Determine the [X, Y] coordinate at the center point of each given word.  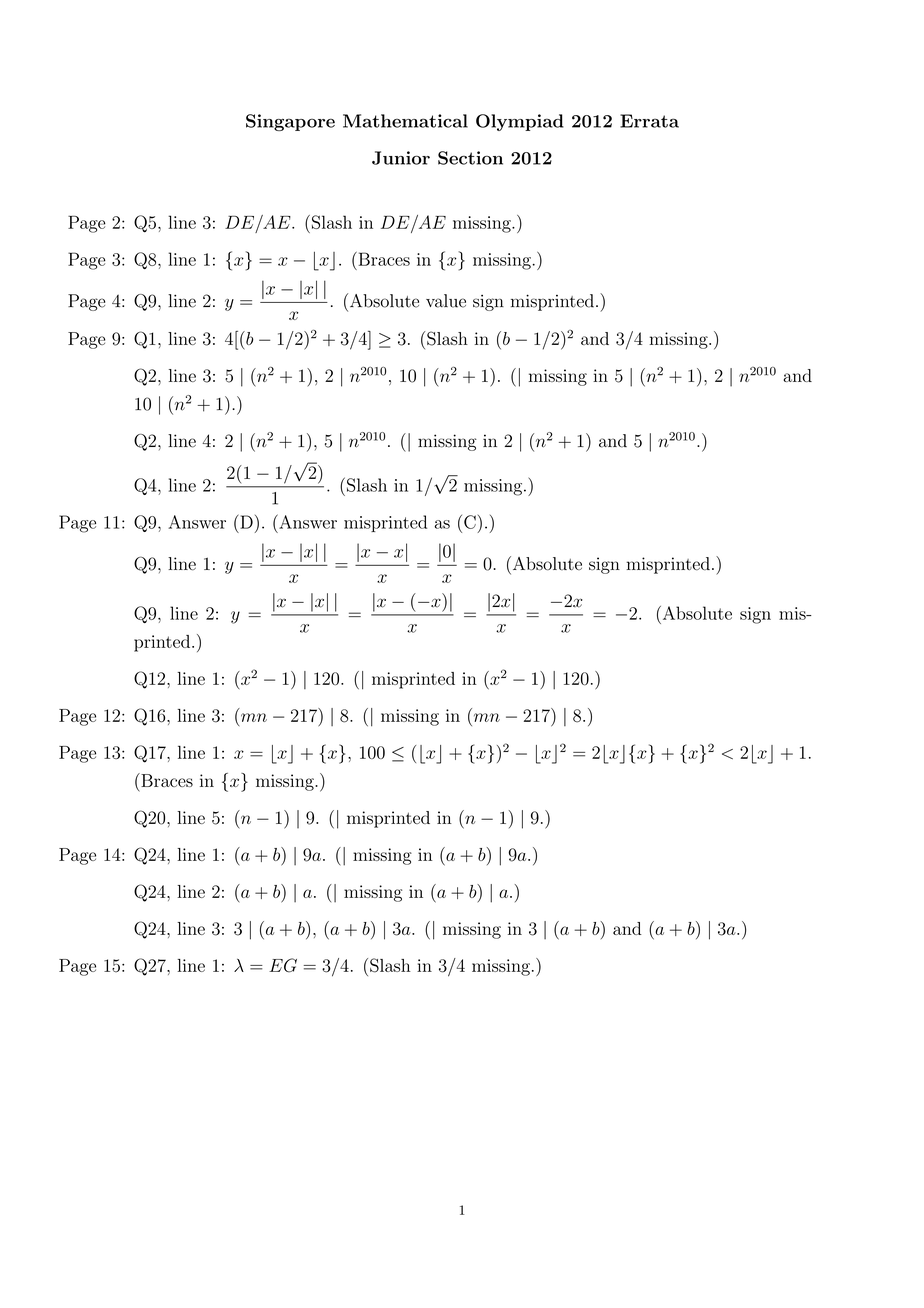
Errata [649, 121]
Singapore [290, 122]
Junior [401, 158]
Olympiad [520, 122]
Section [470, 158]
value [446, 301]
